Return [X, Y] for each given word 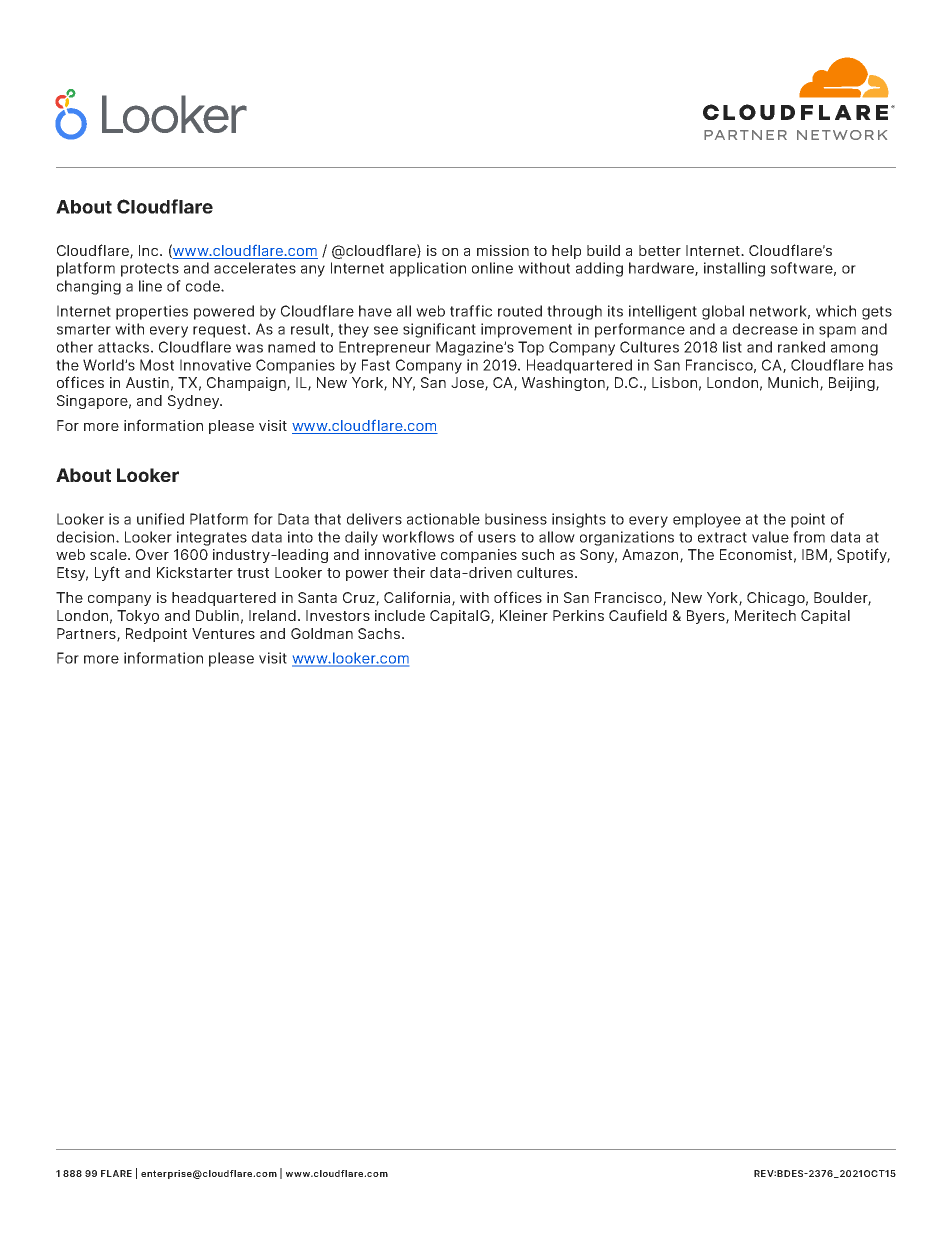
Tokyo [138, 617]
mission [503, 250]
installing [734, 269]
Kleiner [524, 615]
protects [150, 270]
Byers [707, 617]
